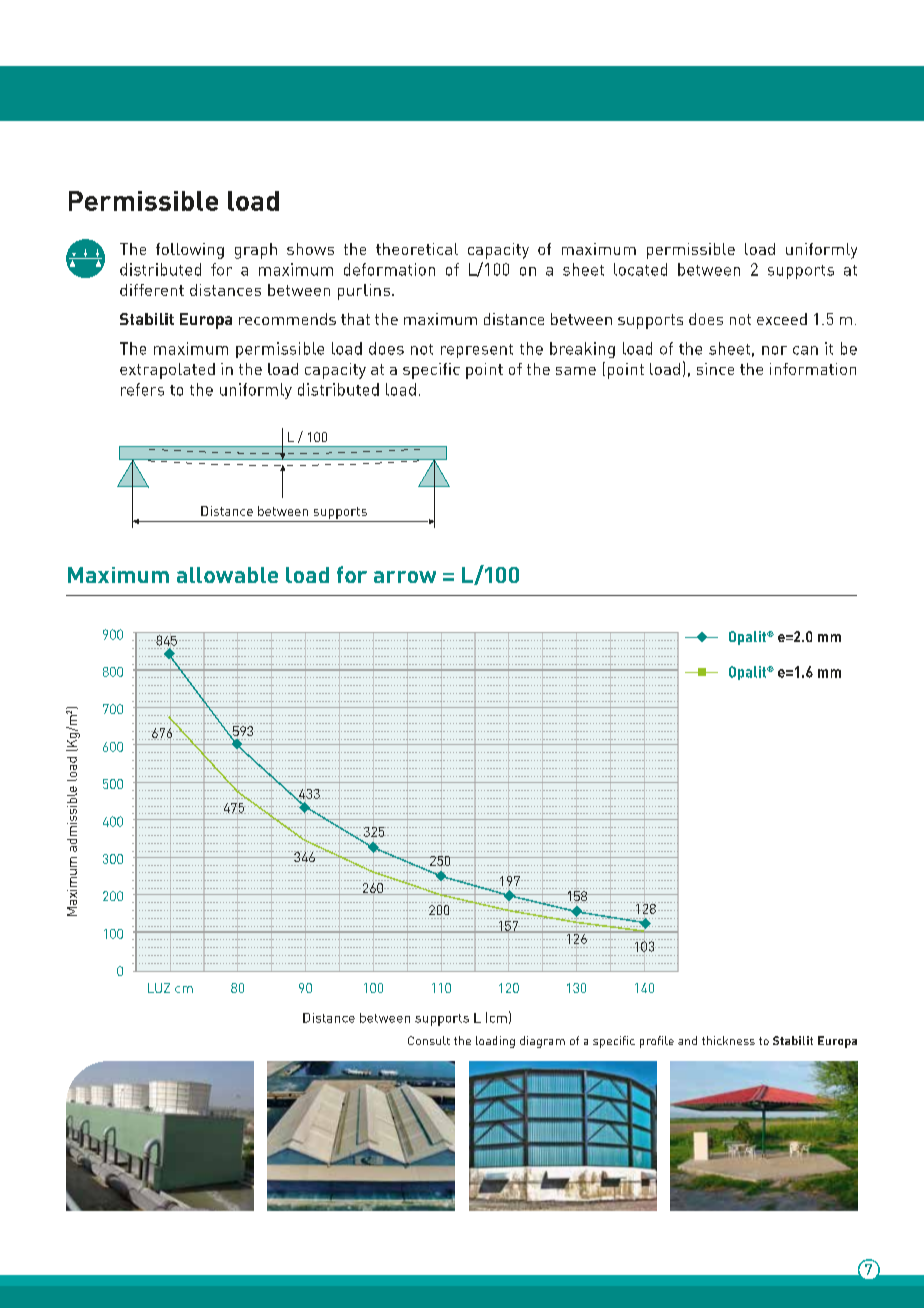 The image size is (924, 1308). Describe the element at coordinates (417, 249) in the document. I see `theoretical` at that location.
